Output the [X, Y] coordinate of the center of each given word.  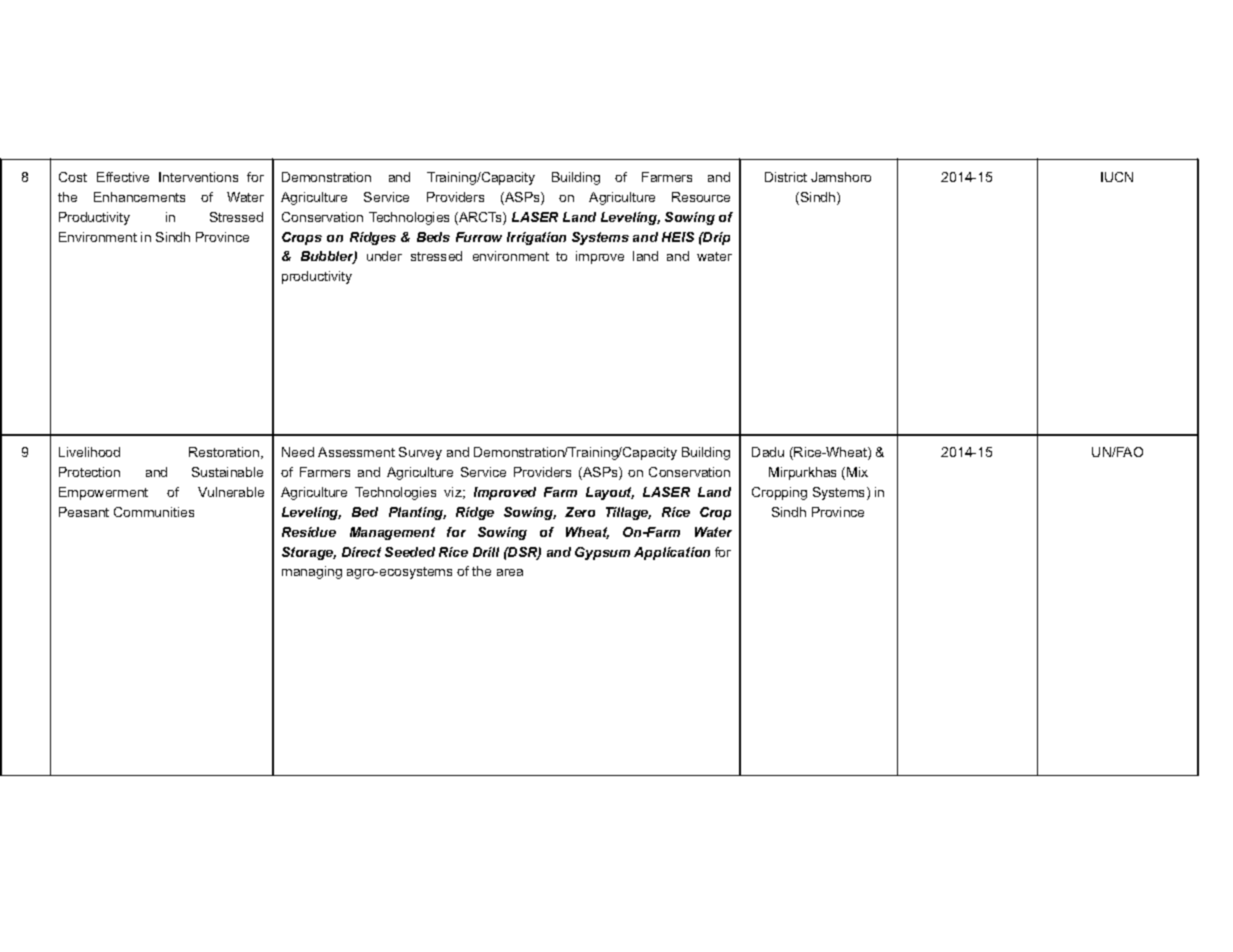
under [384, 256]
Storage [309, 553]
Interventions [198, 177]
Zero [580, 512]
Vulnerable [231, 492]
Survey [420, 453]
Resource [701, 197]
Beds [433, 237]
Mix [857, 472]
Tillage [628, 513]
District [786, 177]
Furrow [479, 237]
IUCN [1117, 177]
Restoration [225, 453]
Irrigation [536, 238]
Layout [610, 493]
